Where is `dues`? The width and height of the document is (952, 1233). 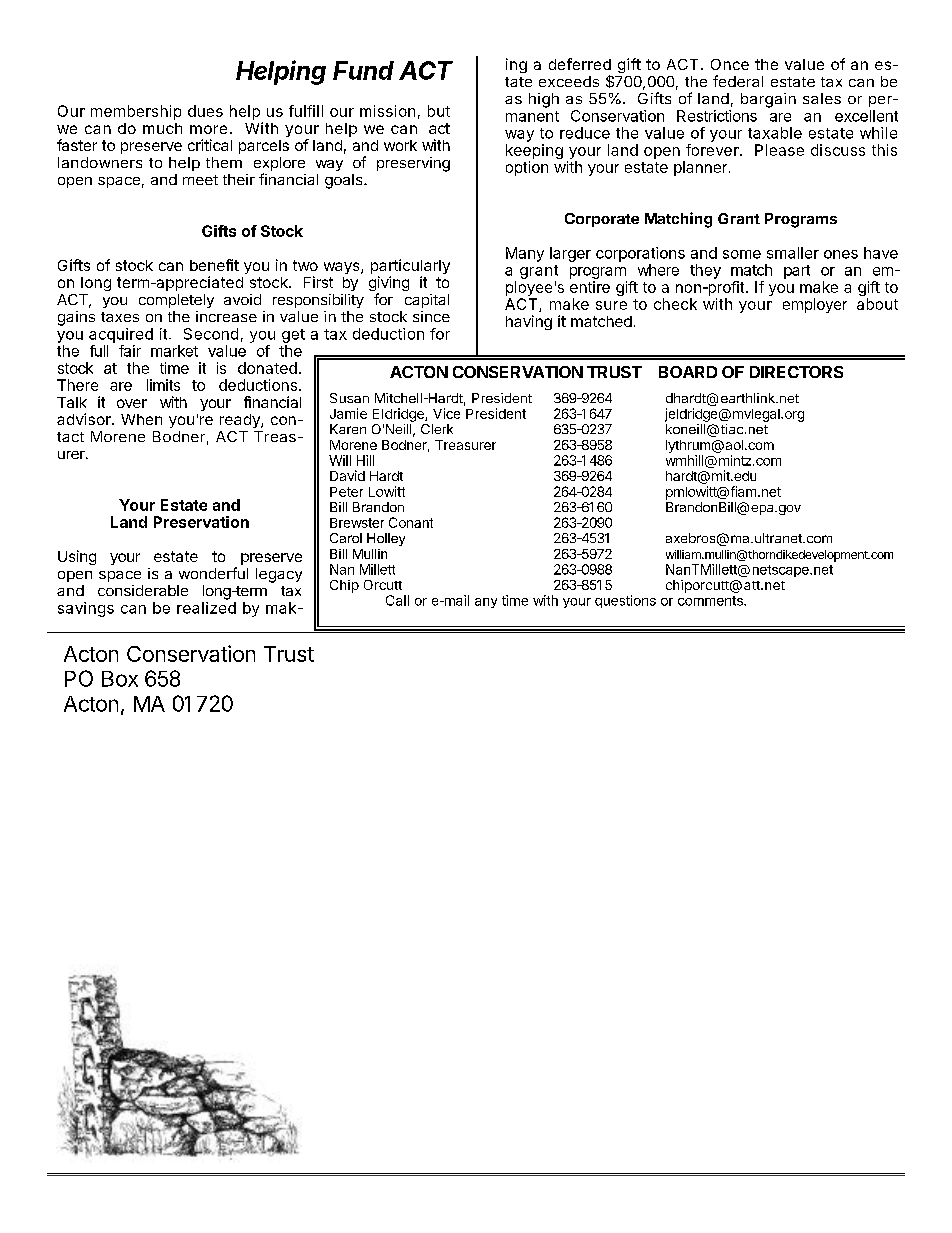
dues is located at coordinates (205, 111).
